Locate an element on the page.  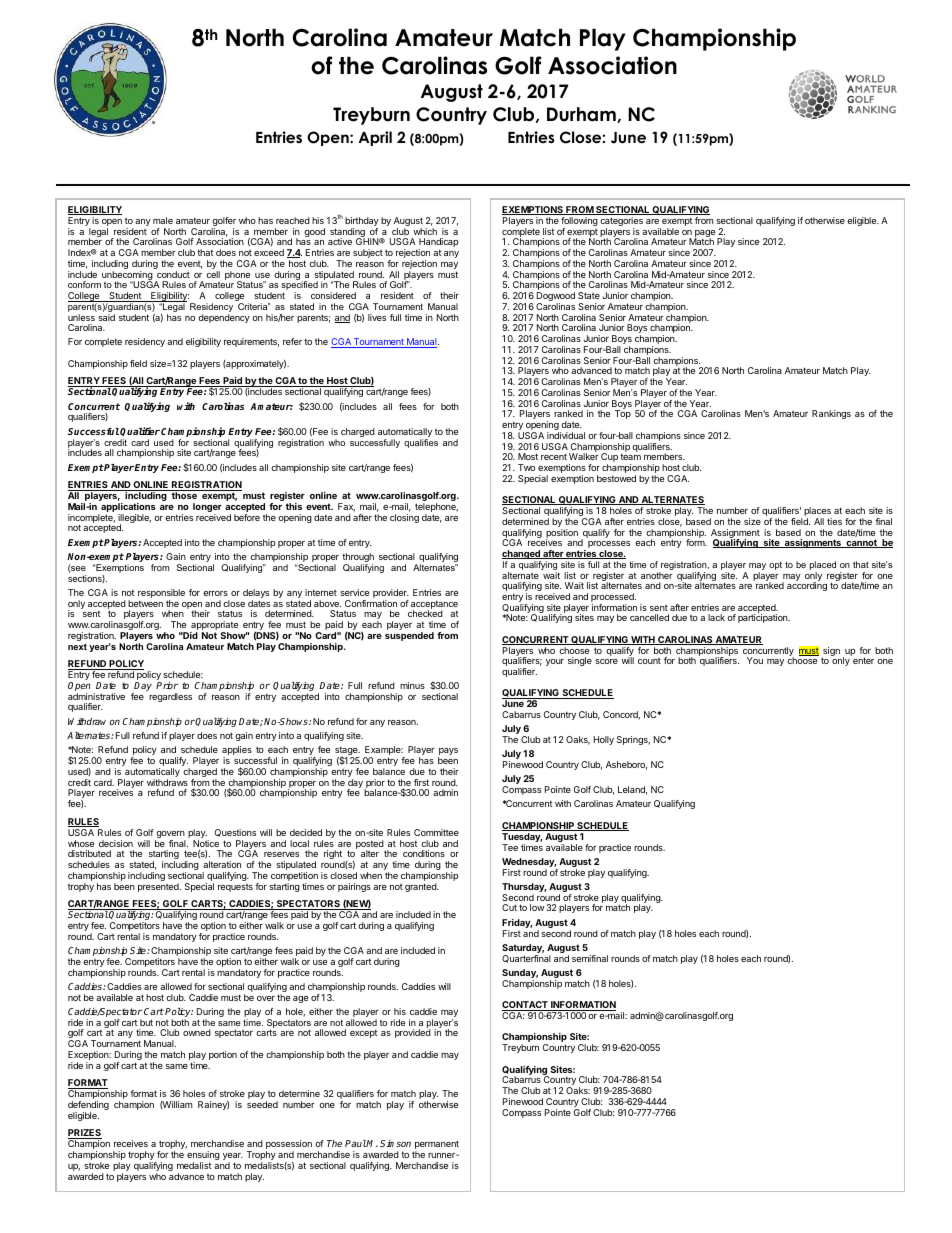
Notice is located at coordinates (206, 843).
